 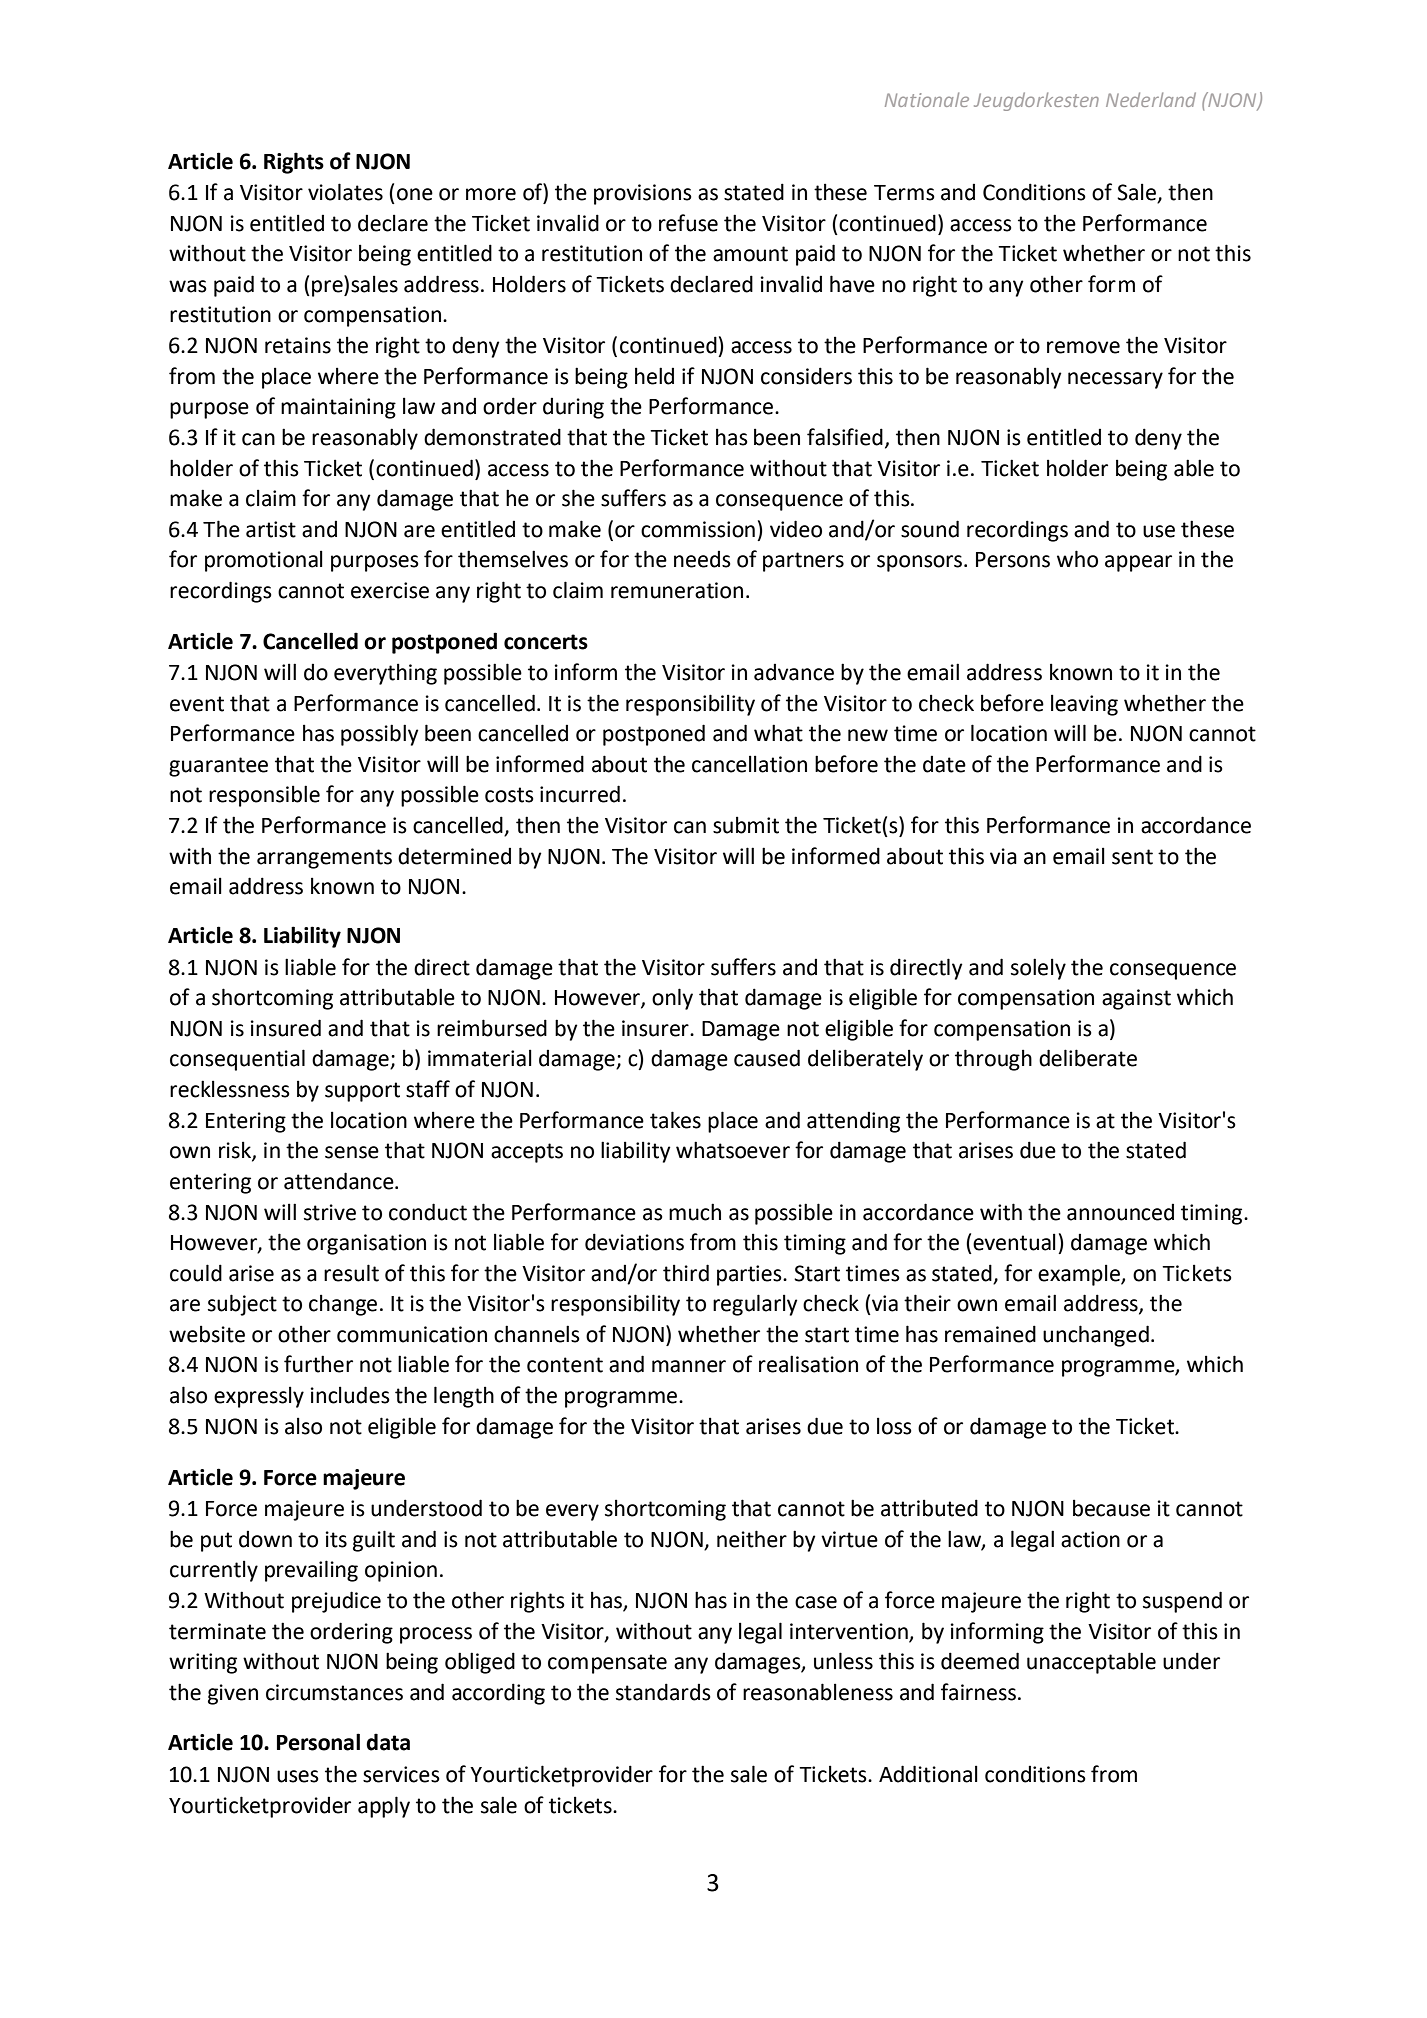 What do you see at coordinates (675, 1120) in the page?
I see `takes` at bounding box center [675, 1120].
